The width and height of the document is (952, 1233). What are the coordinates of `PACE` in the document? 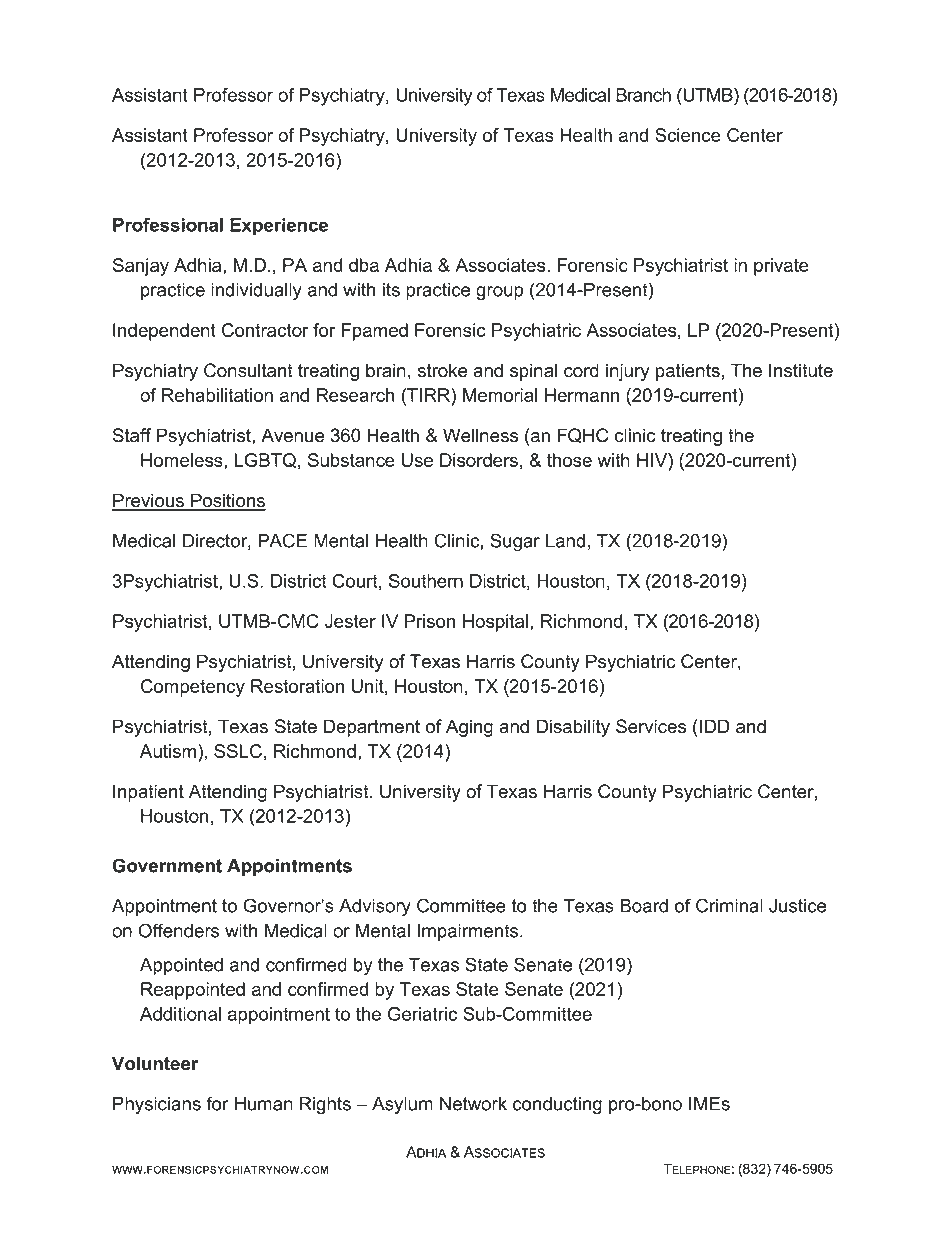 It's located at (282, 540).
